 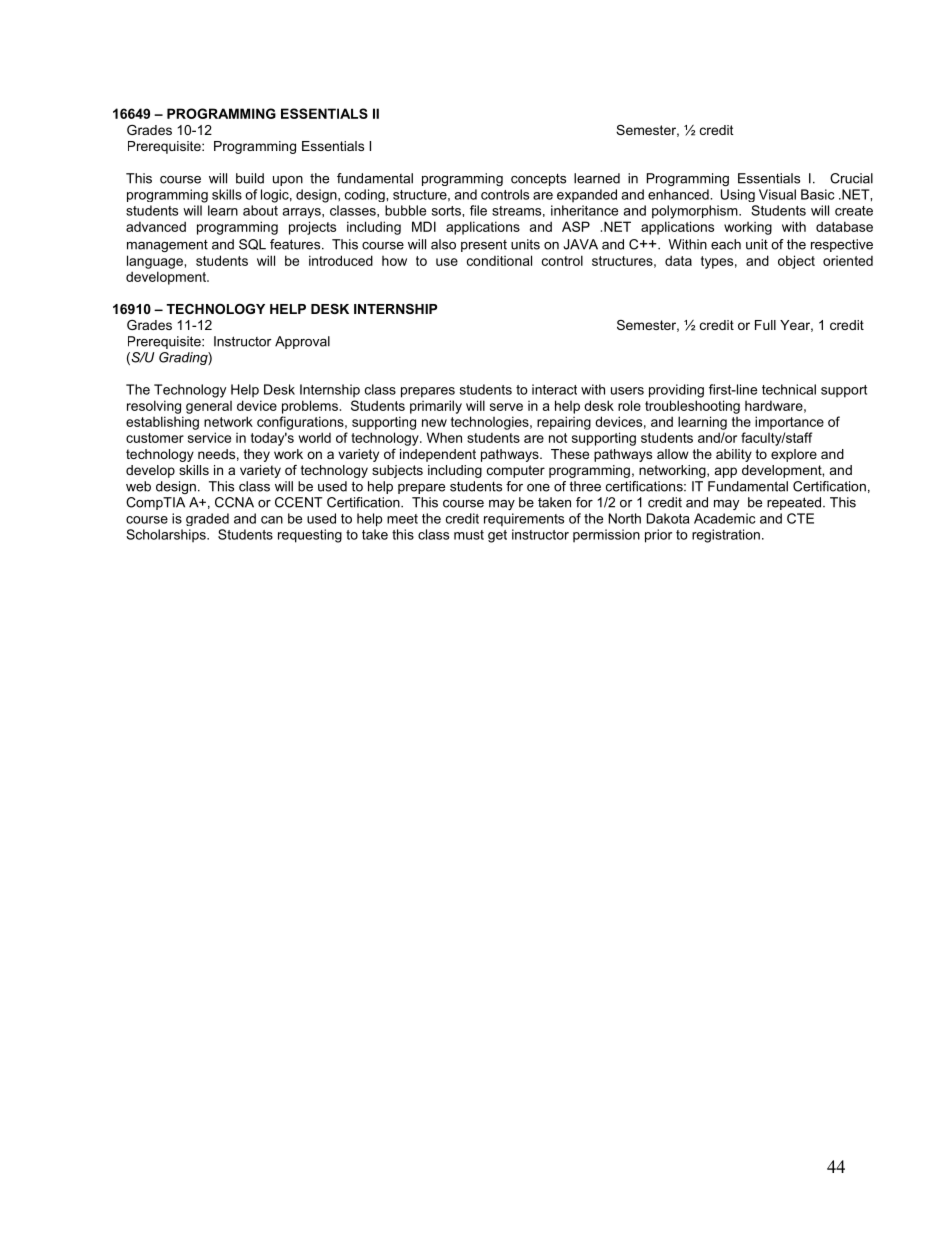 I want to click on concepts, so click(x=538, y=179).
